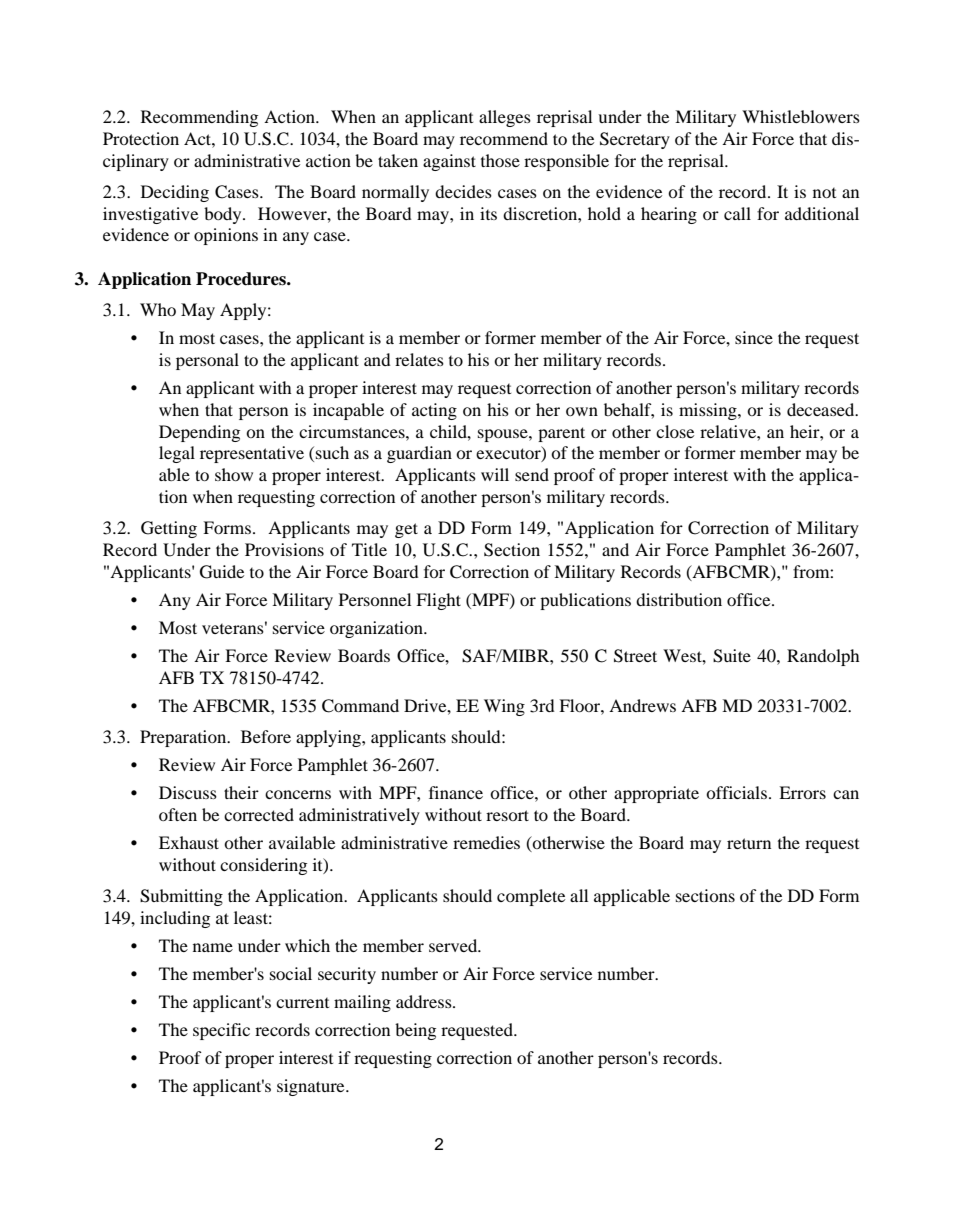 The height and width of the document is (1232, 953). Describe the element at coordinates (222, 572) in the document. I see `Guide` at that location.
